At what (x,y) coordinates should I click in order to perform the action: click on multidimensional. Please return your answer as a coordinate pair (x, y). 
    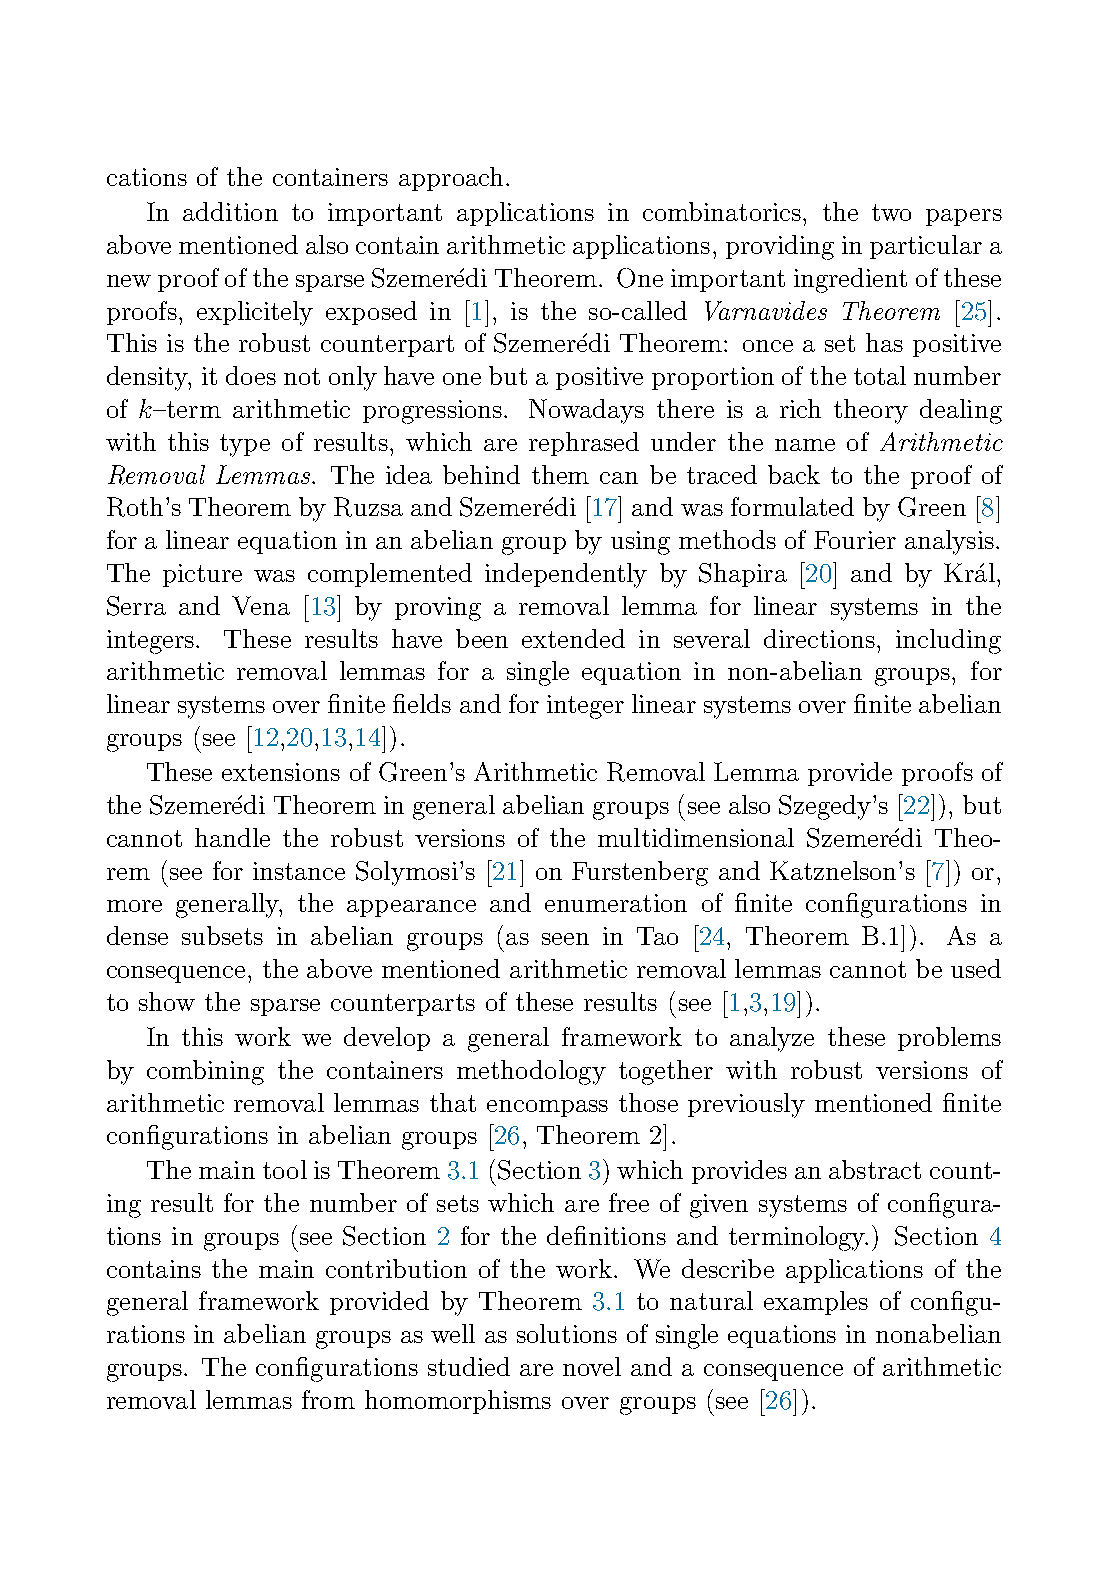
    Looking at the image, I should click on (696, 837).
